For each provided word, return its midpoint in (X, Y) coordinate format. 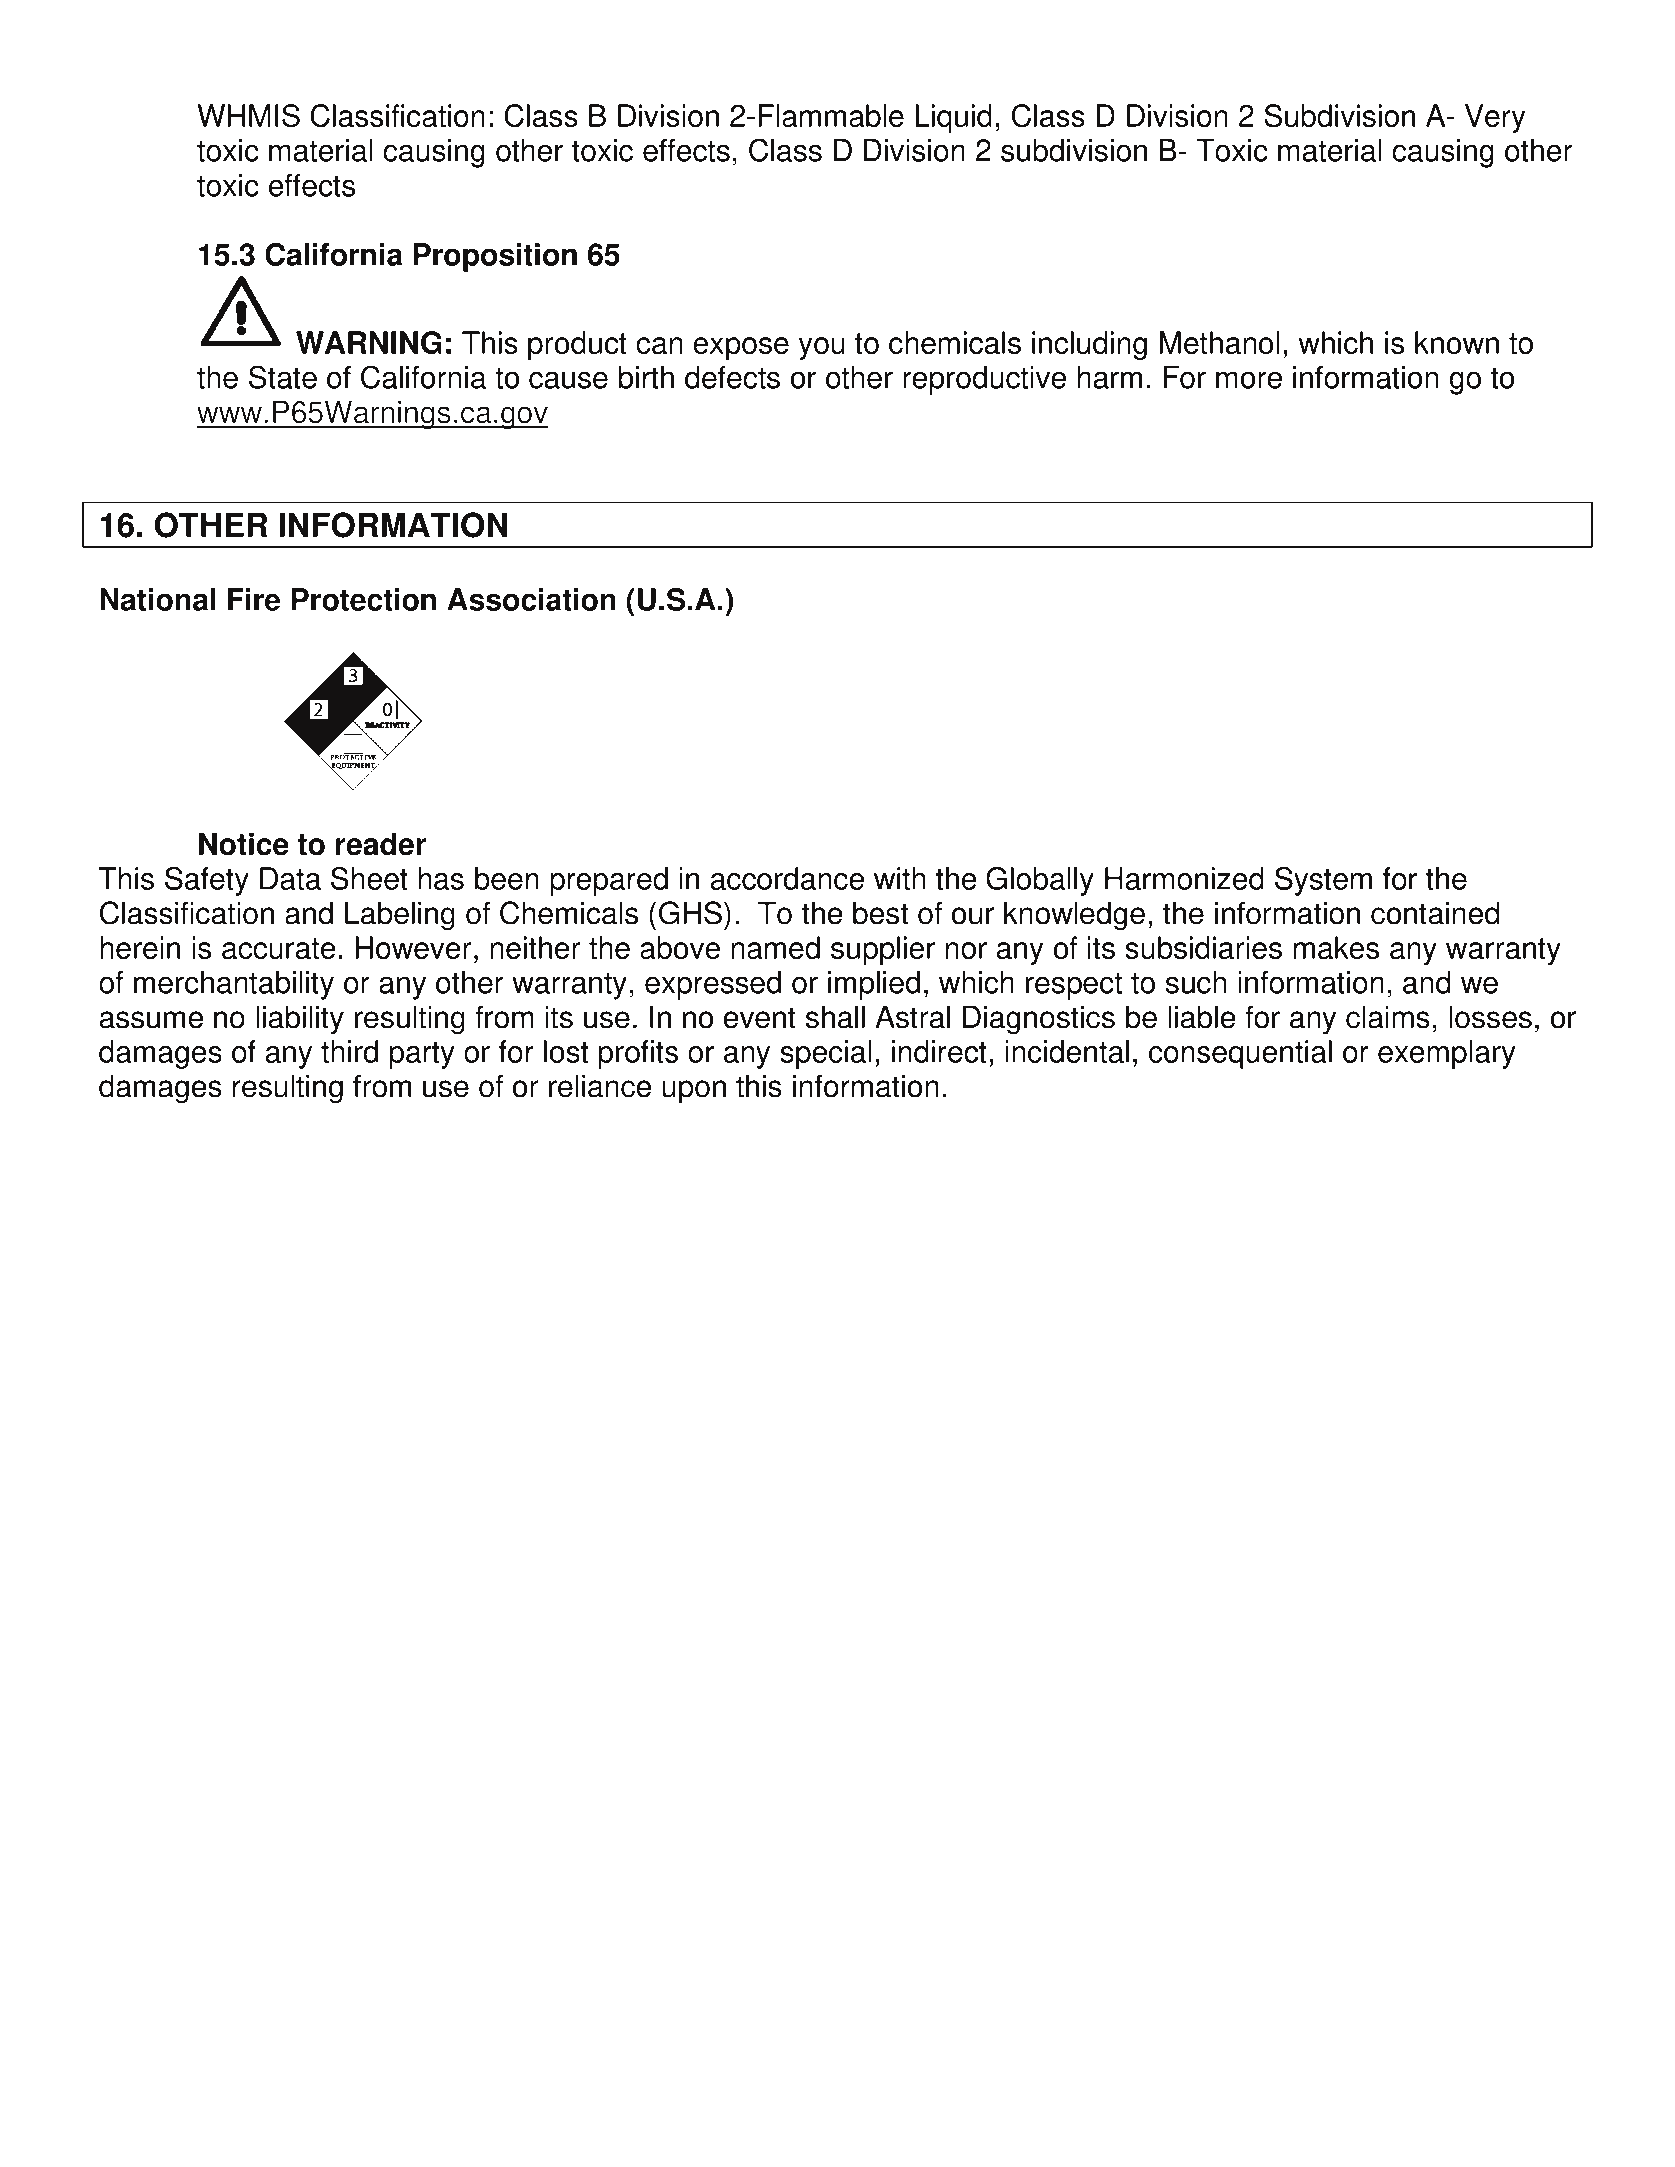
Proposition (495, 257)
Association (531, 599)
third (349, 1051)
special (825, 1054)
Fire (254, 599)
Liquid (953, 118)
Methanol (1219, 342)
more (1249, 380)
